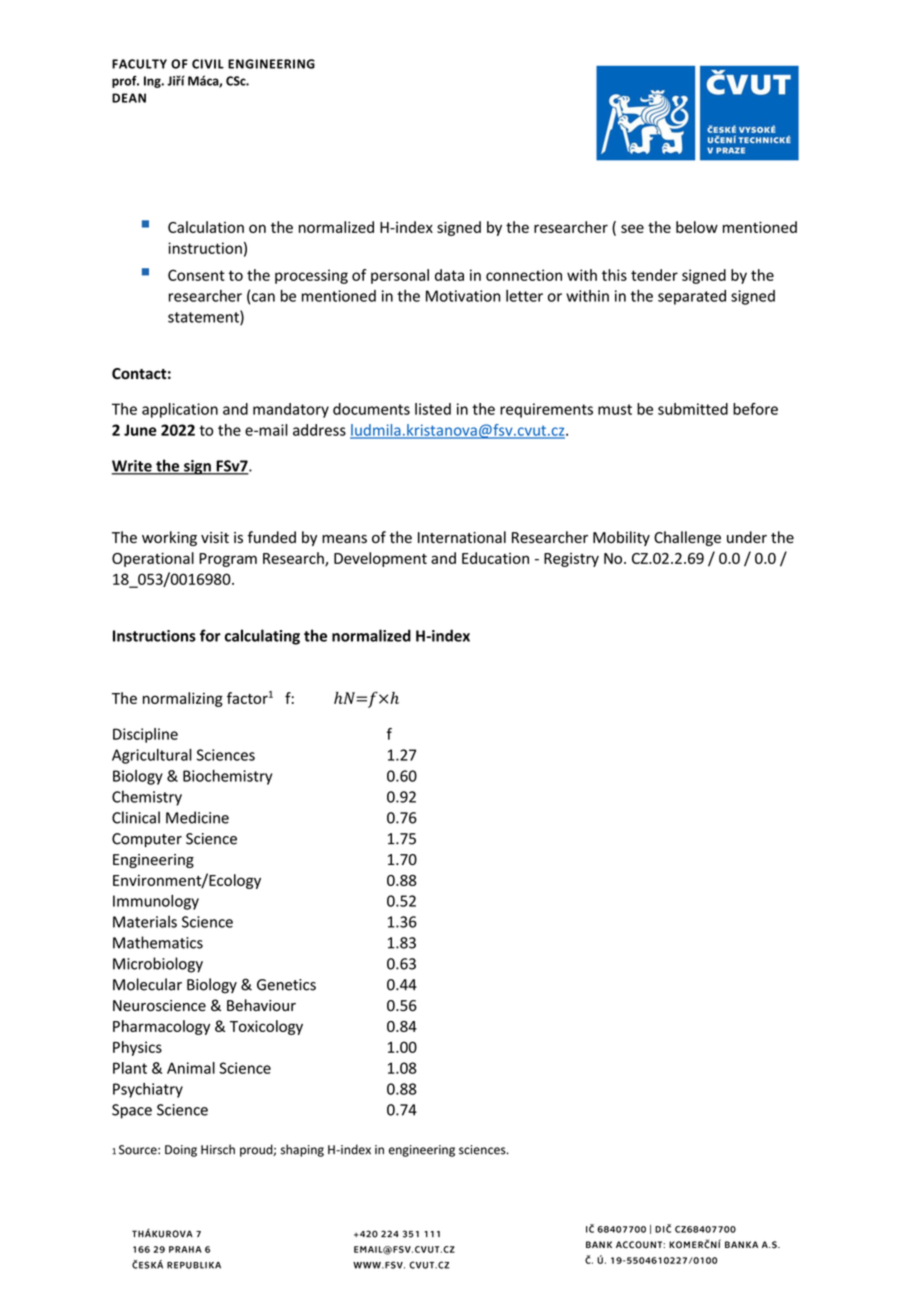 Image resolution: width=924 pixels, height=1308 pixels. I want to click on CIVIL, so click(208, 64).
